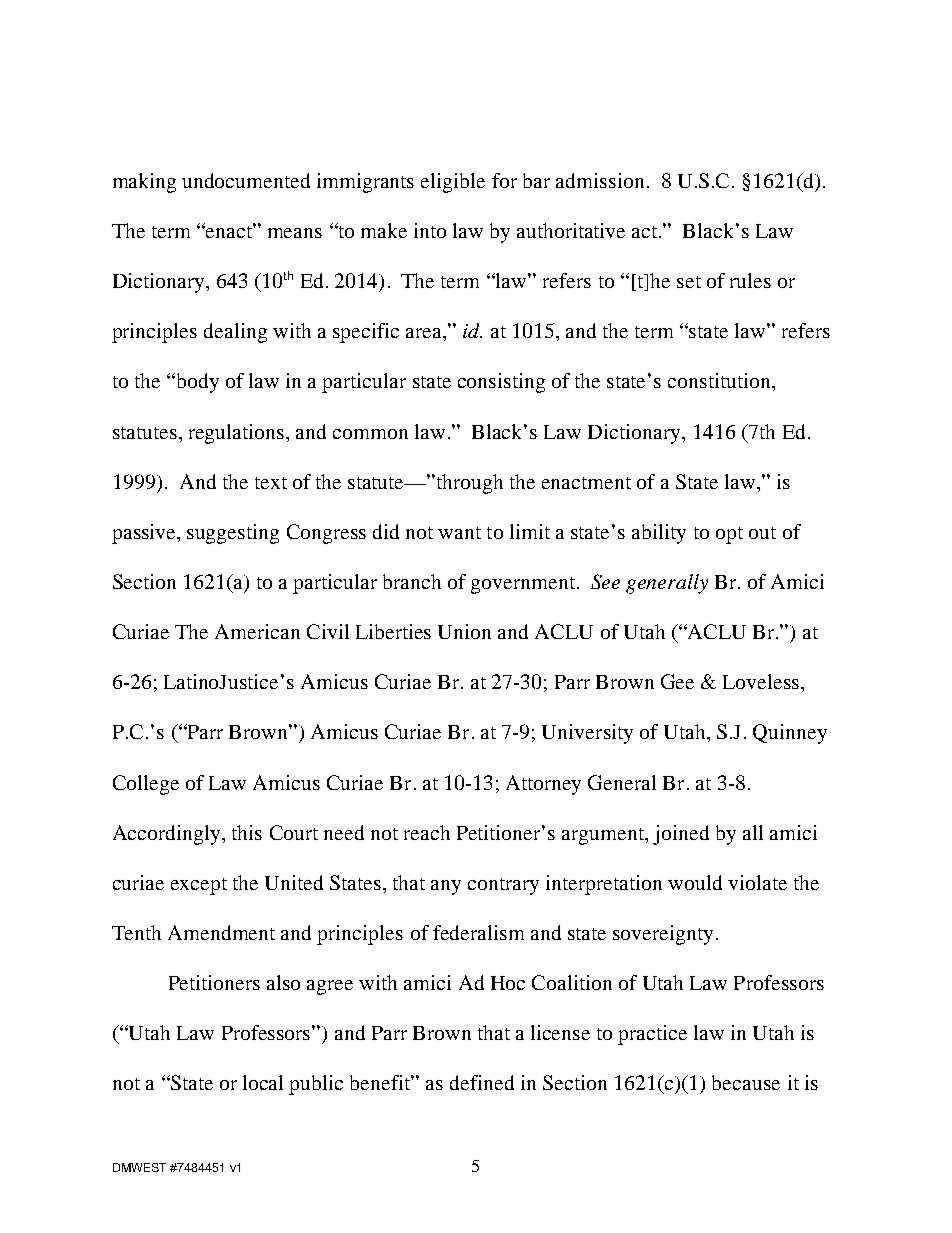 The height and width of the page is (1233, 952). Describe the element at coordinates (427, 832) in the page. I see `reach` at that location.
